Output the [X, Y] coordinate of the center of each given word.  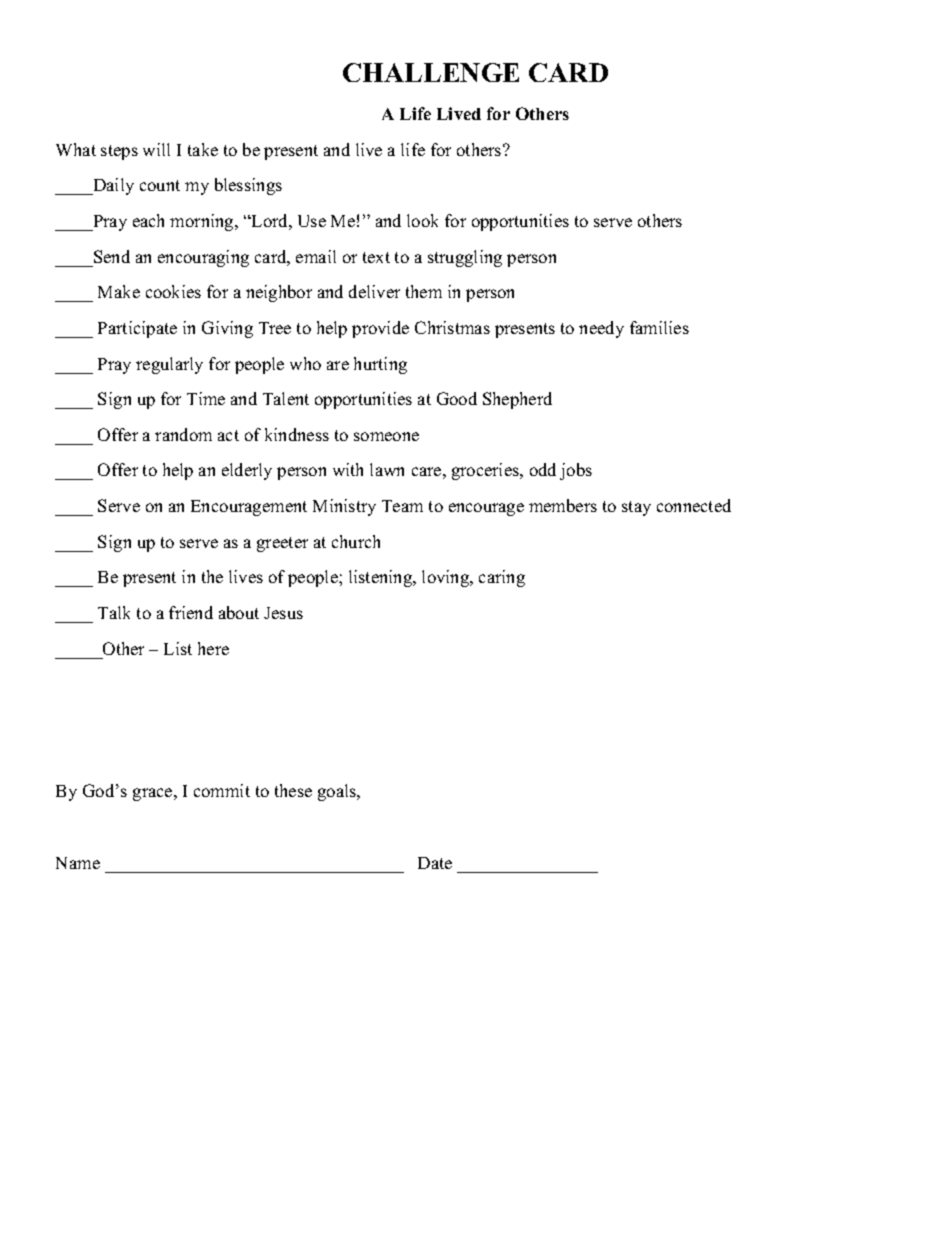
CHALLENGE [431, 72]
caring [502, 578]
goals [338, 792]
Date [435, 863]
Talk [114, 612]
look [422, 220]
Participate [137, 329]
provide [380, 329]
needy [601, 329]
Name [78, 863]
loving [447, 578]
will [156, 149]
